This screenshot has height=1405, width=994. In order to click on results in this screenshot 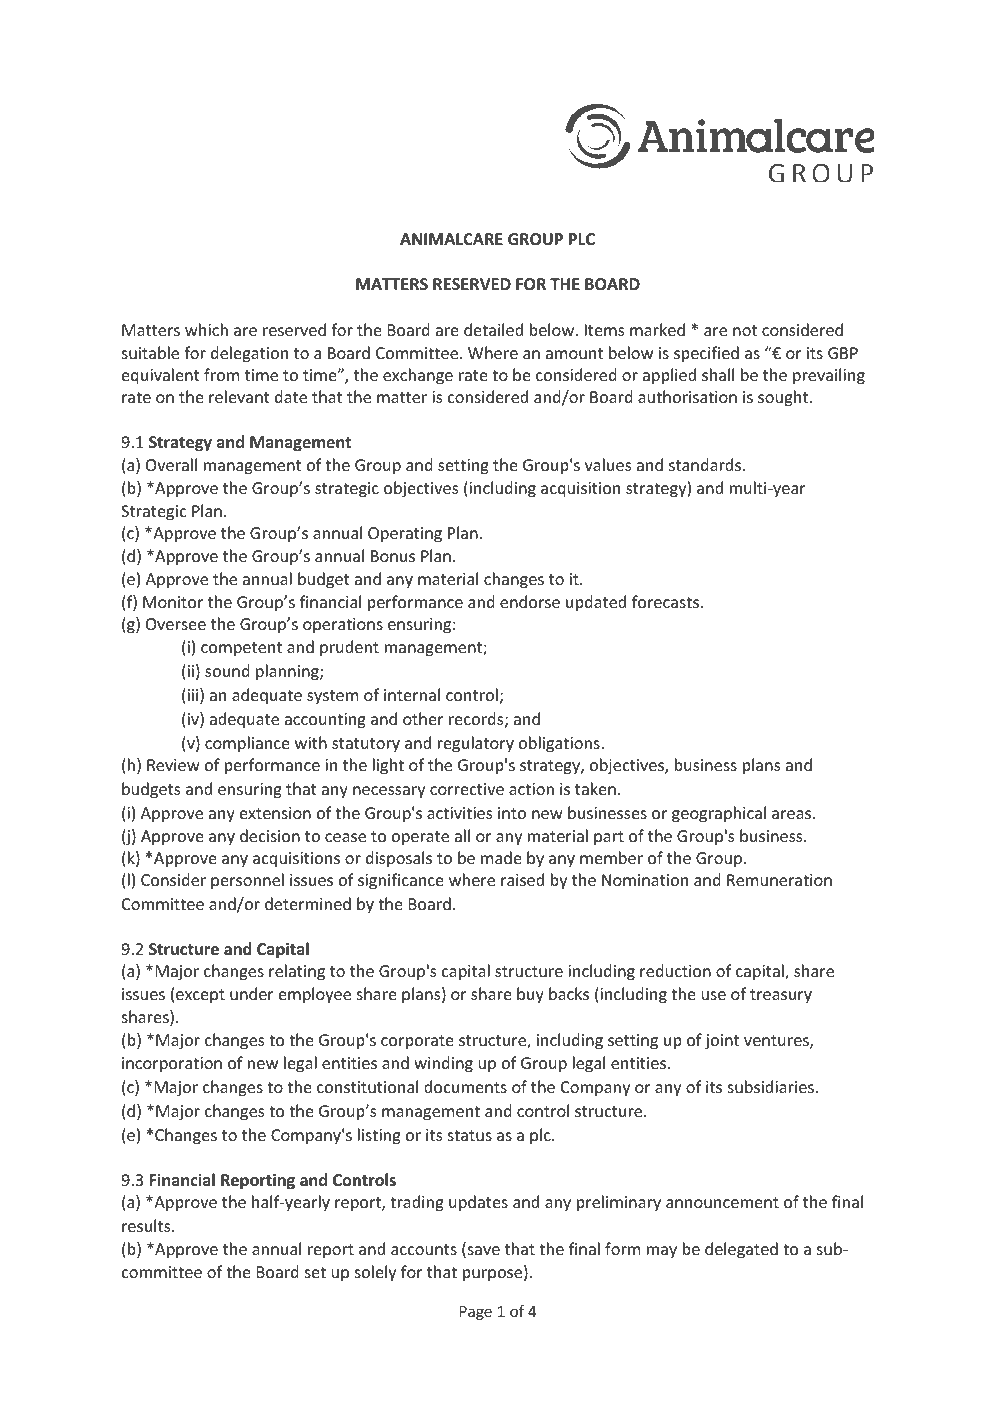, I will do `click(147, 1225)`.
